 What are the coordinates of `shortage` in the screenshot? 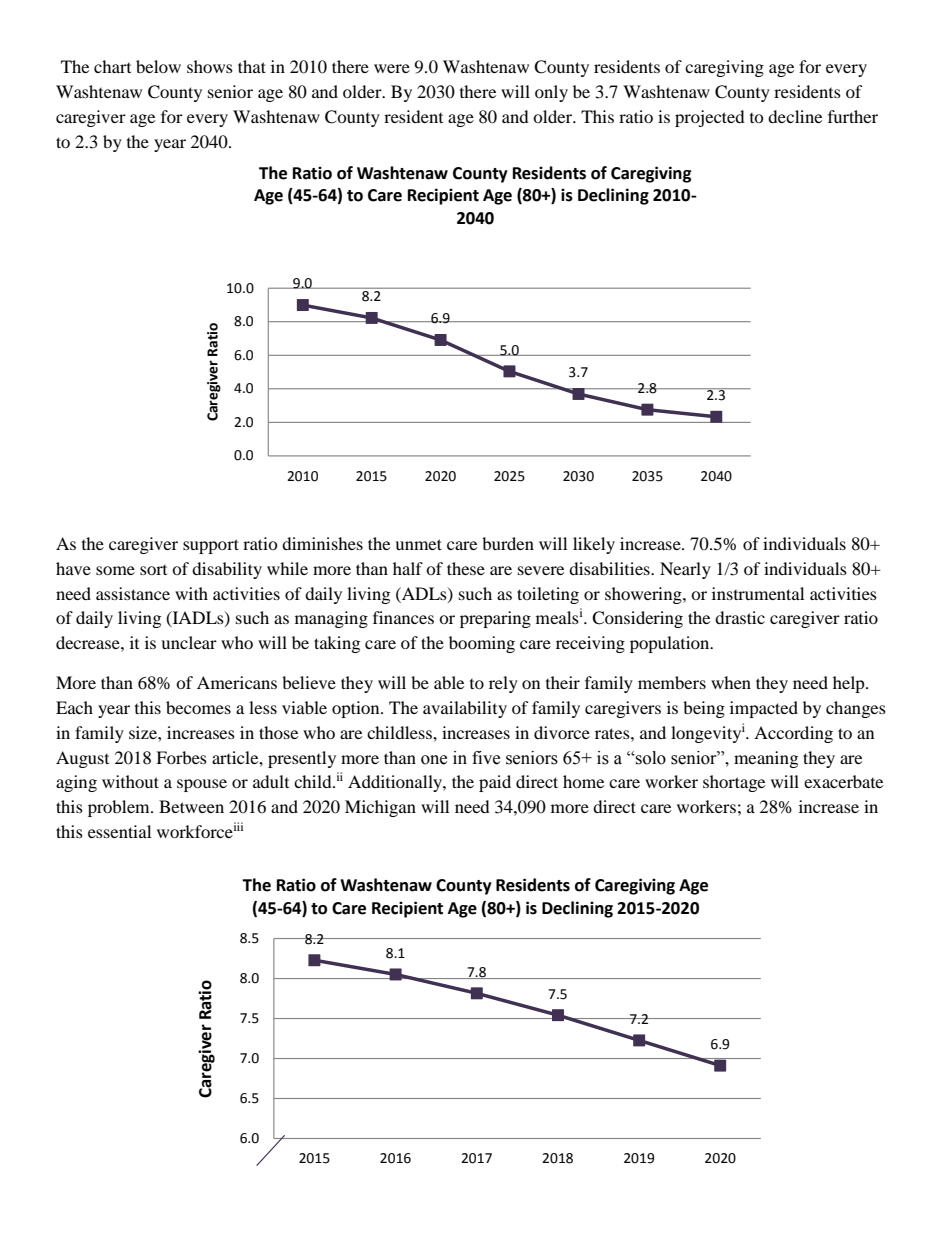 It's located at (734, 783).
